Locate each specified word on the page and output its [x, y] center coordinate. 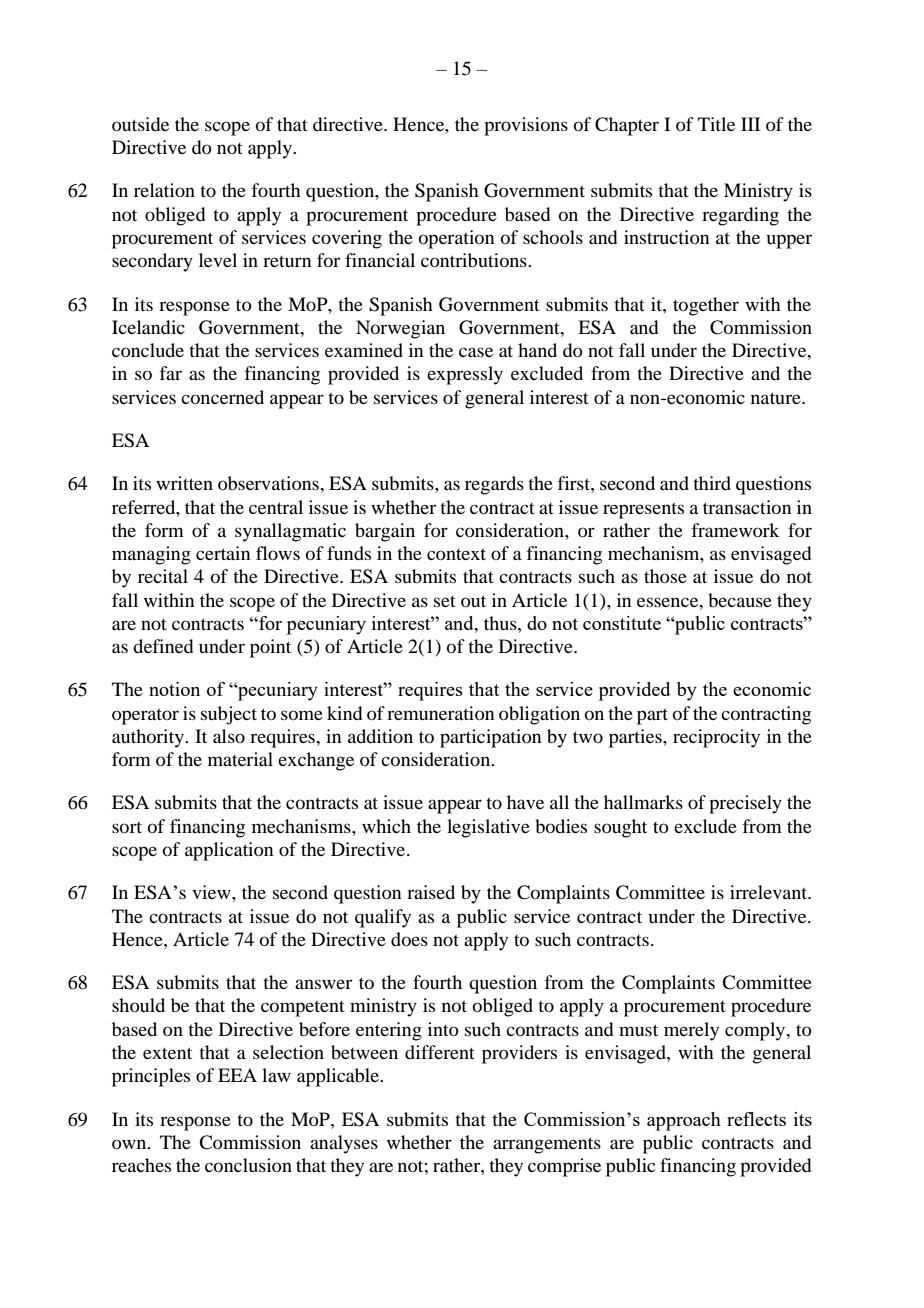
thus [501, 623]
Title [716, 124]
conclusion [248, 1165]
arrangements [547, 1145]
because [740, 600]
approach [684, 1121]
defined [163, 646]
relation [164, 190]
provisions [526, 126]
